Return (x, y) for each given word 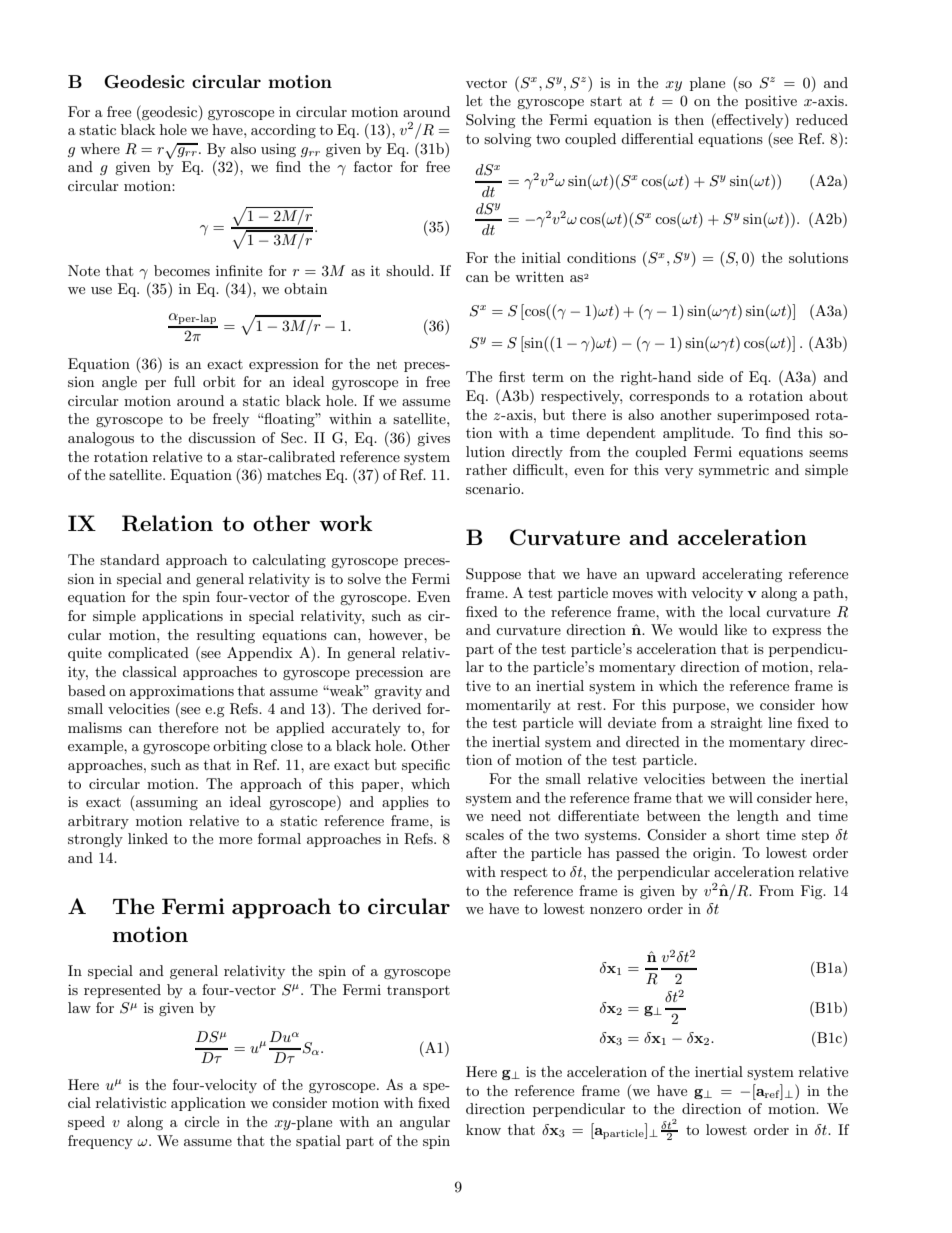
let (474, 100)
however (397, 634)
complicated (148, 654)
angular (425, 1123)
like (735, 629)
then (689, 119)
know (483, 1129)
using (278, 150)
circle (201, 1121)
